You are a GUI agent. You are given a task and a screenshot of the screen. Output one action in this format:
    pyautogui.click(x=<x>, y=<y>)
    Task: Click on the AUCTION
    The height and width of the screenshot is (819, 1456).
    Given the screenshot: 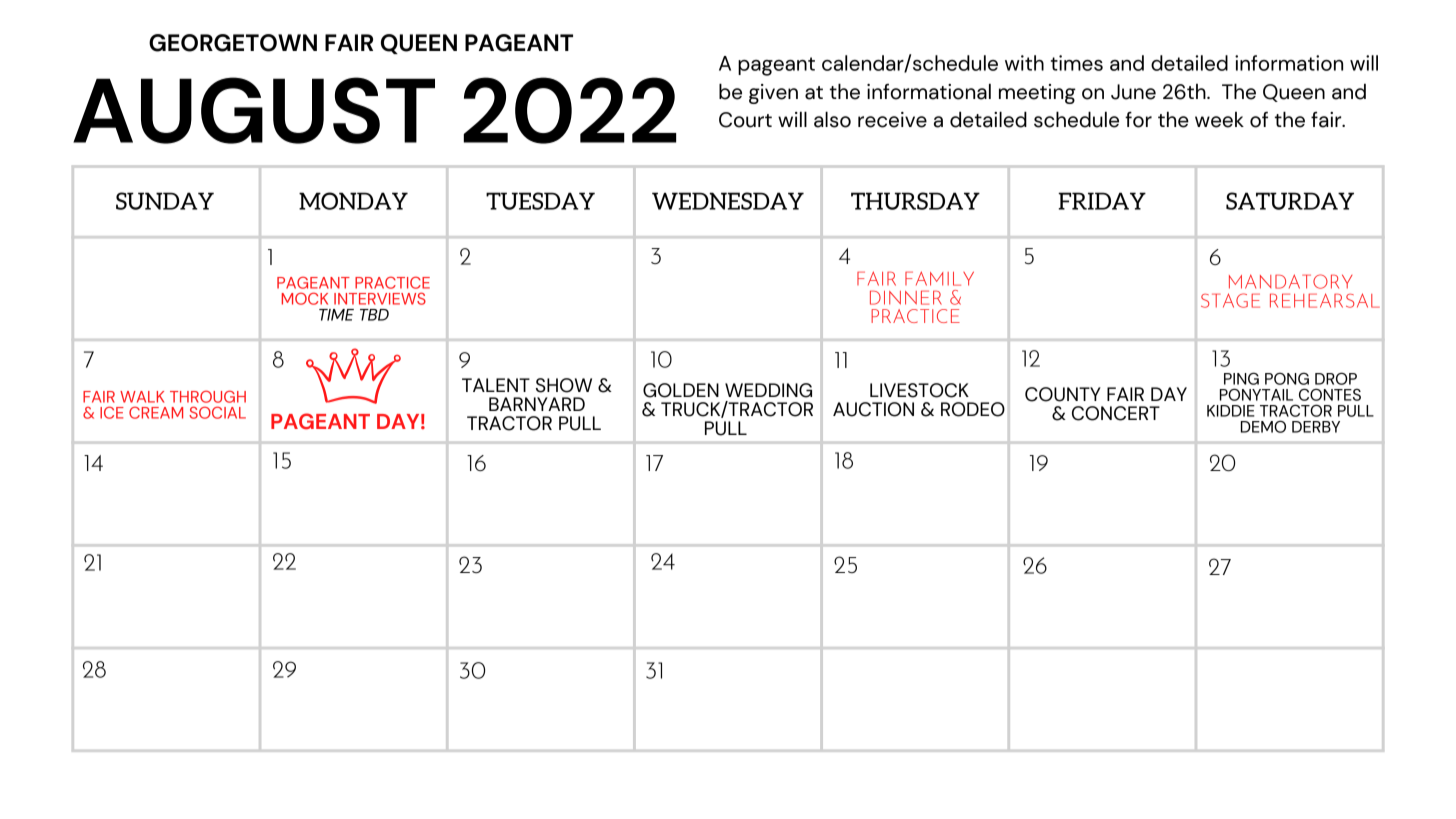 What is the action you would take?
    pyautogui.click(x=873, y=409)
